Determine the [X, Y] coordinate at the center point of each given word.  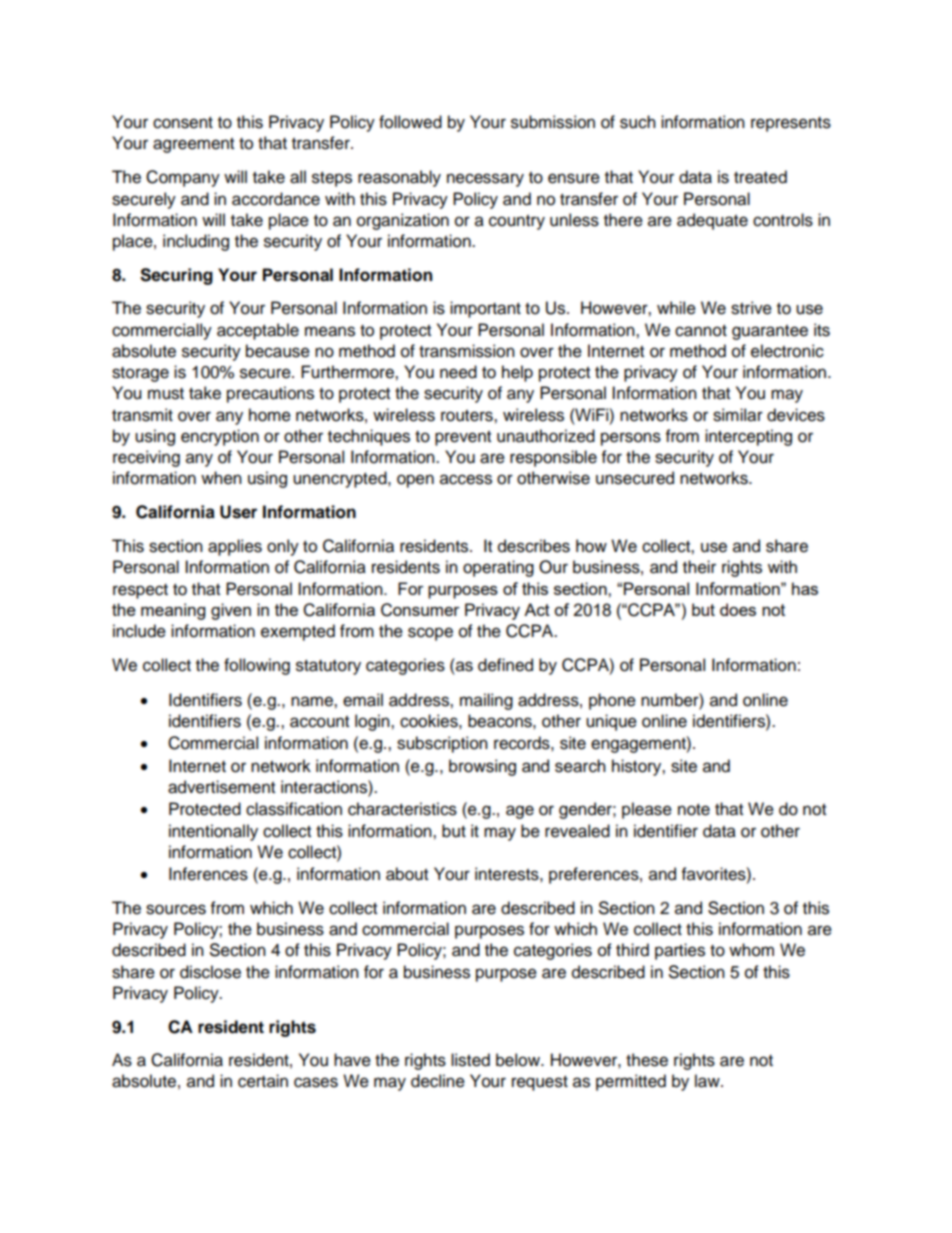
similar [738, 415]
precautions [270, 394]
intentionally [213, 832]
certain [263, 1081]
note [694, 810]
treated [760, 177]
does [738, 609]
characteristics [402, 809]
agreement [193, 145]
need [458, 372]
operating [498, 568]
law [708, 1081]
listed [470, 1060]
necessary [485, 180]
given [231, 611]
